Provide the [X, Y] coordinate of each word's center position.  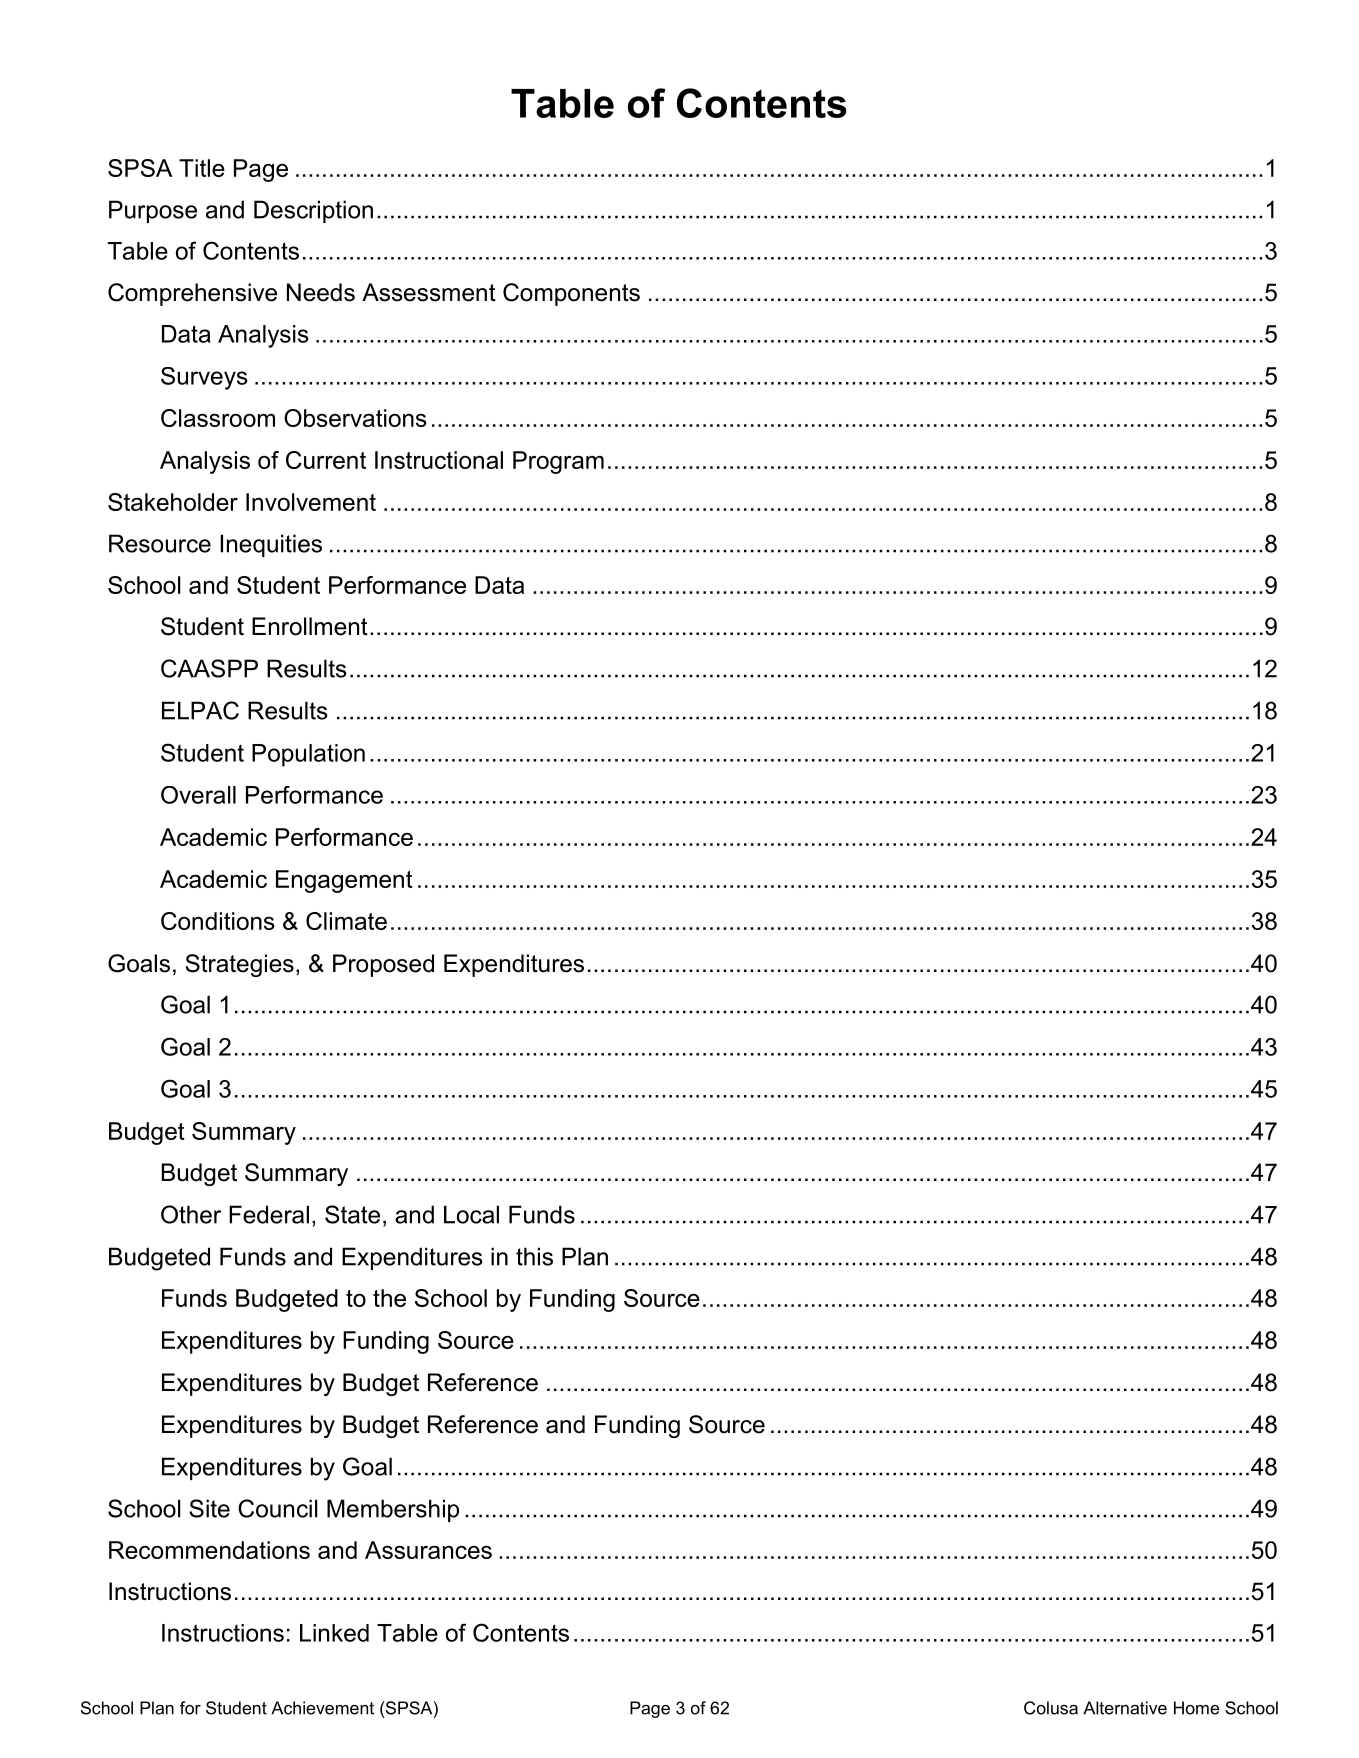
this [534, 1256]
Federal [269, 1214]
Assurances [428, 1550]
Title [202, 168]
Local [471, 1214]
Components [571, 294]
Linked [334, 1633]
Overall [198, 795]
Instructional [439, 460]
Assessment [429, 292]
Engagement [344, 881]
